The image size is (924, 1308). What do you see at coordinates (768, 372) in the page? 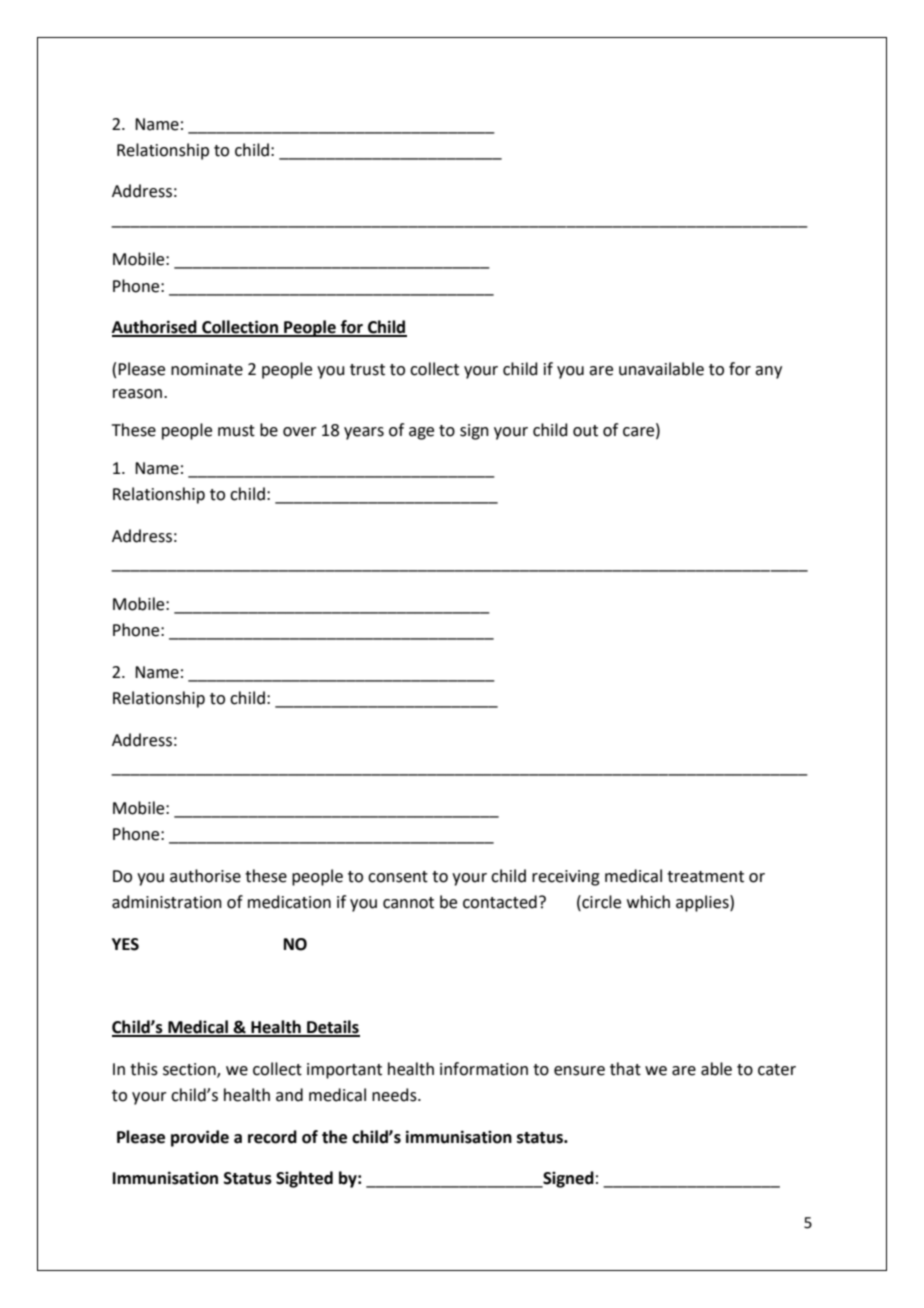
I see `any` at bounding box center [768, 372].
